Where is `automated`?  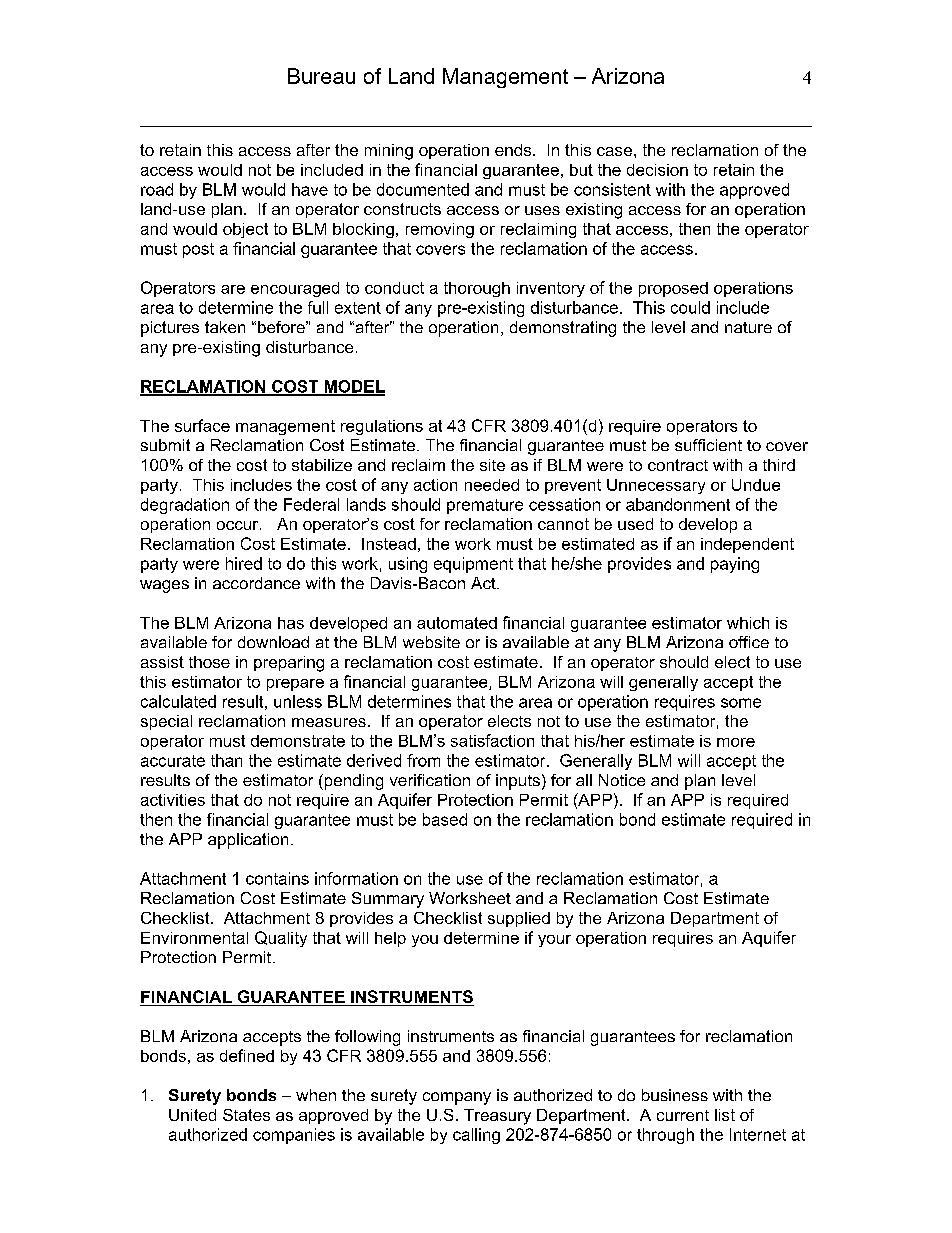 automated is located at coordinates (457, 623).
